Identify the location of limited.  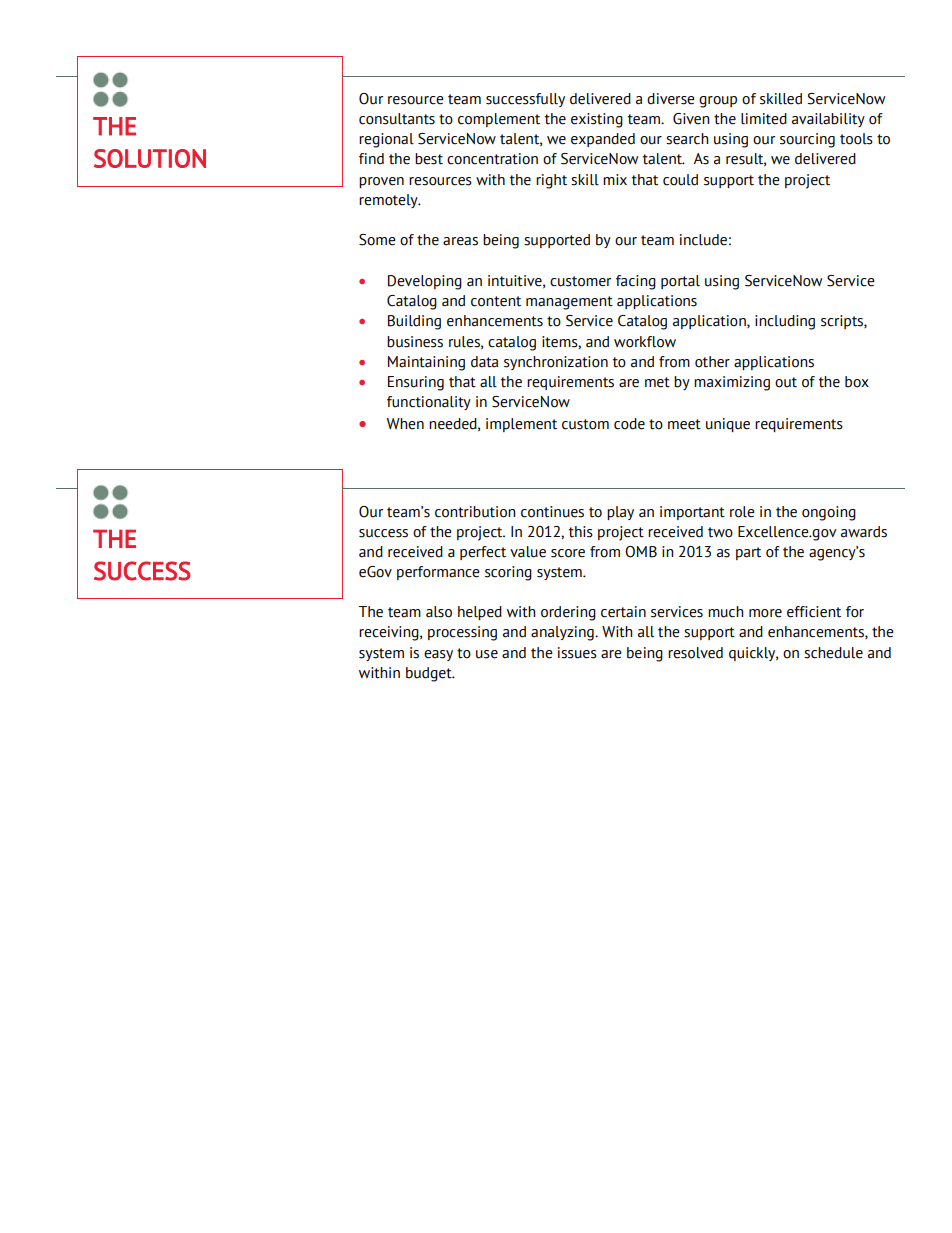
(764, 119).
